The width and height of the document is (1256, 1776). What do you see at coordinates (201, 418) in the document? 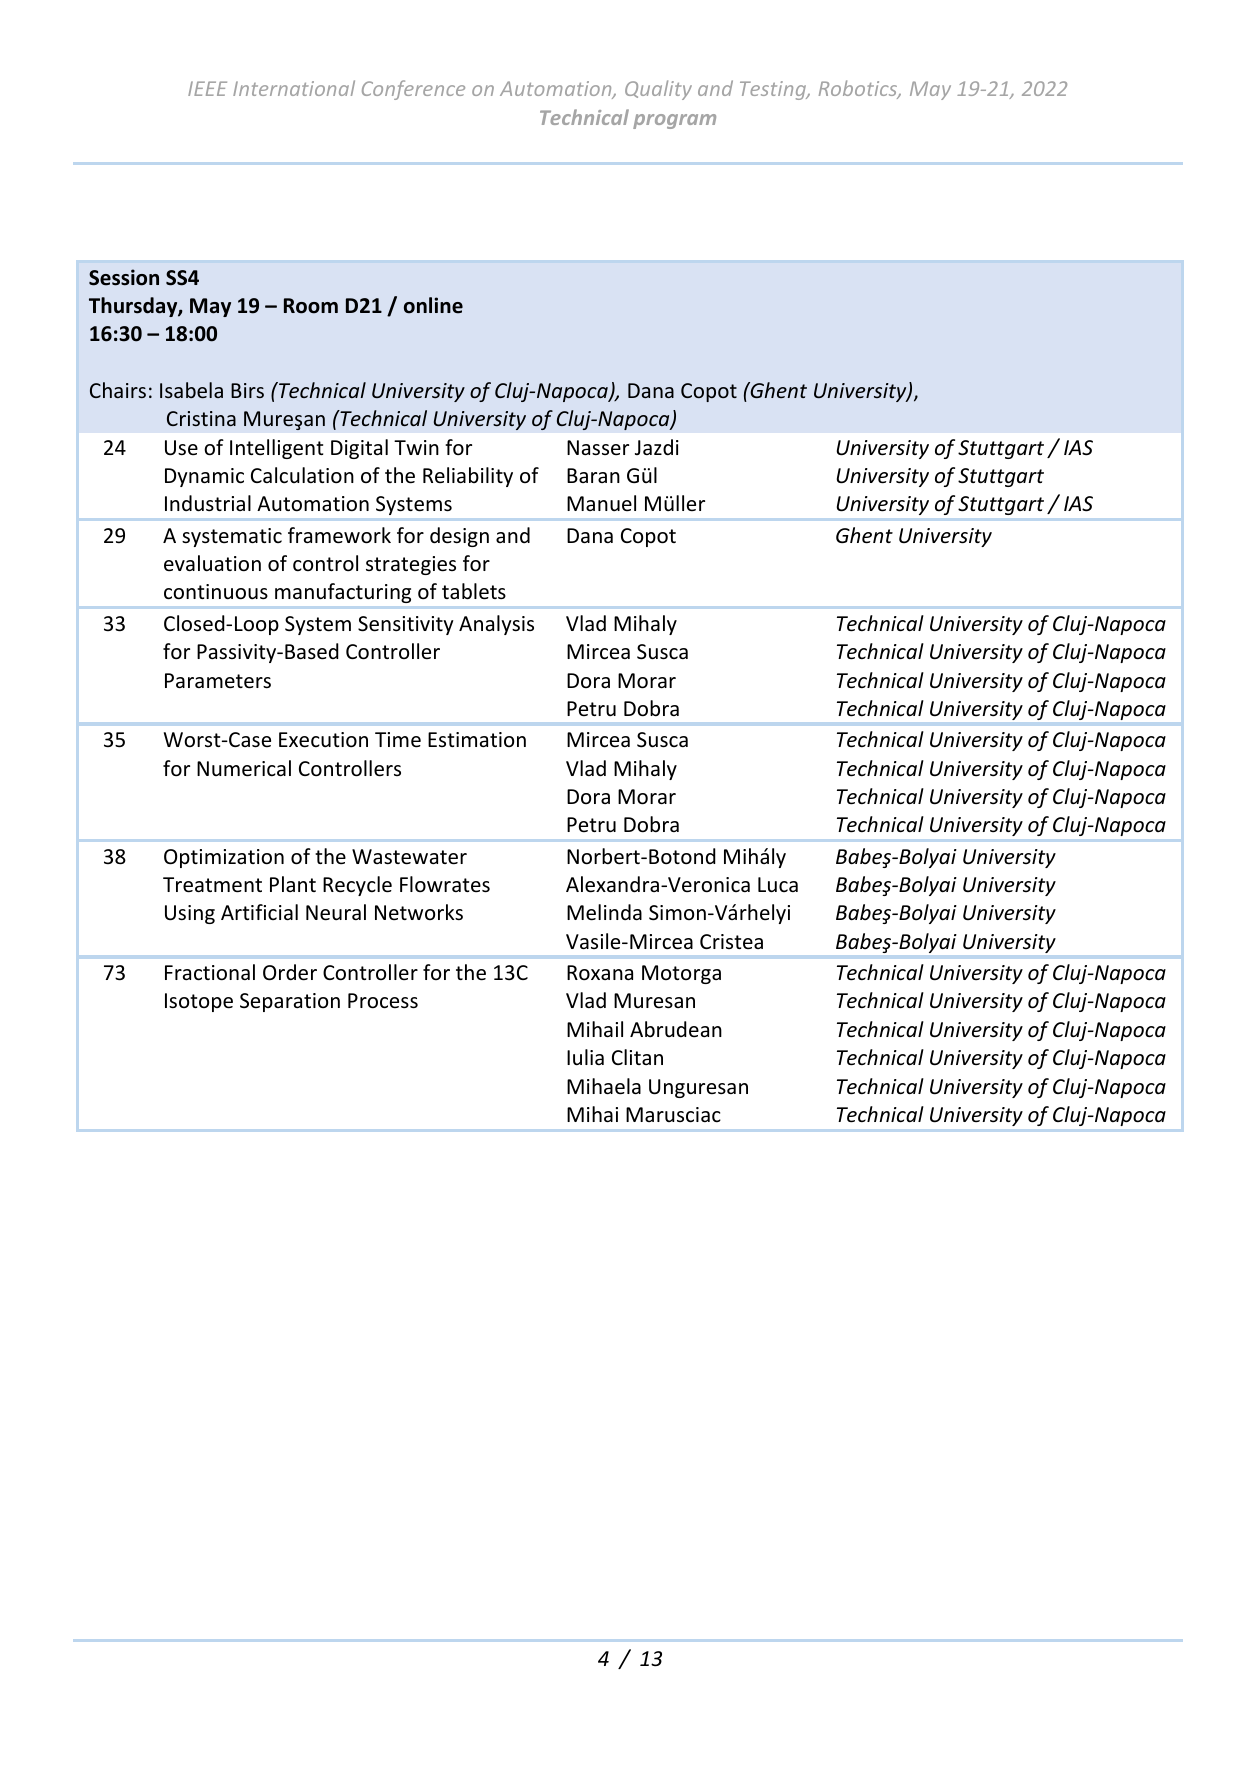
I see `Cristina` at bounding box center [201, 418].
